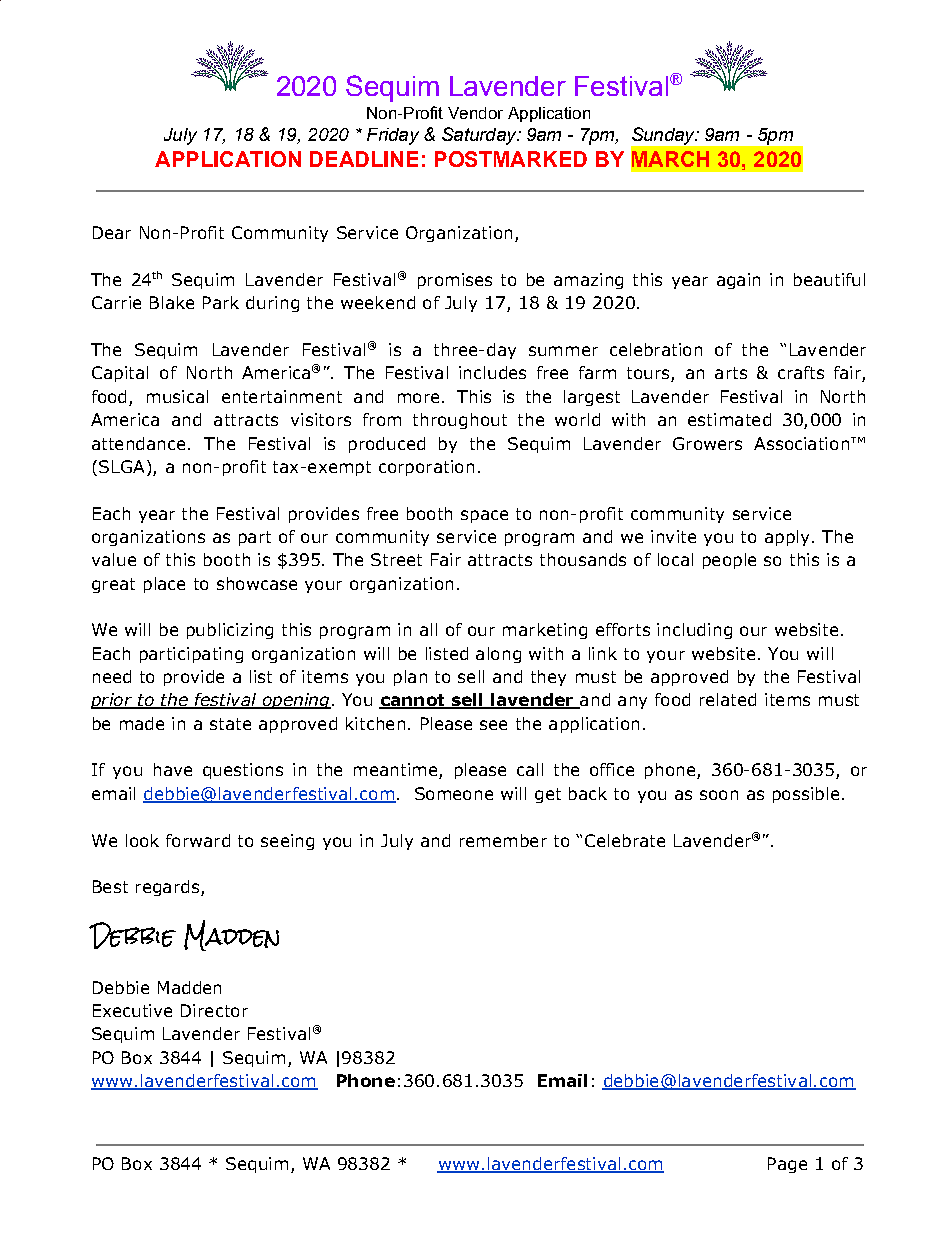 This screenshot has width=952, height=1233. Describe the element at coordinates (230, 631) in the screenshot. I see `publicizing` at that location.
